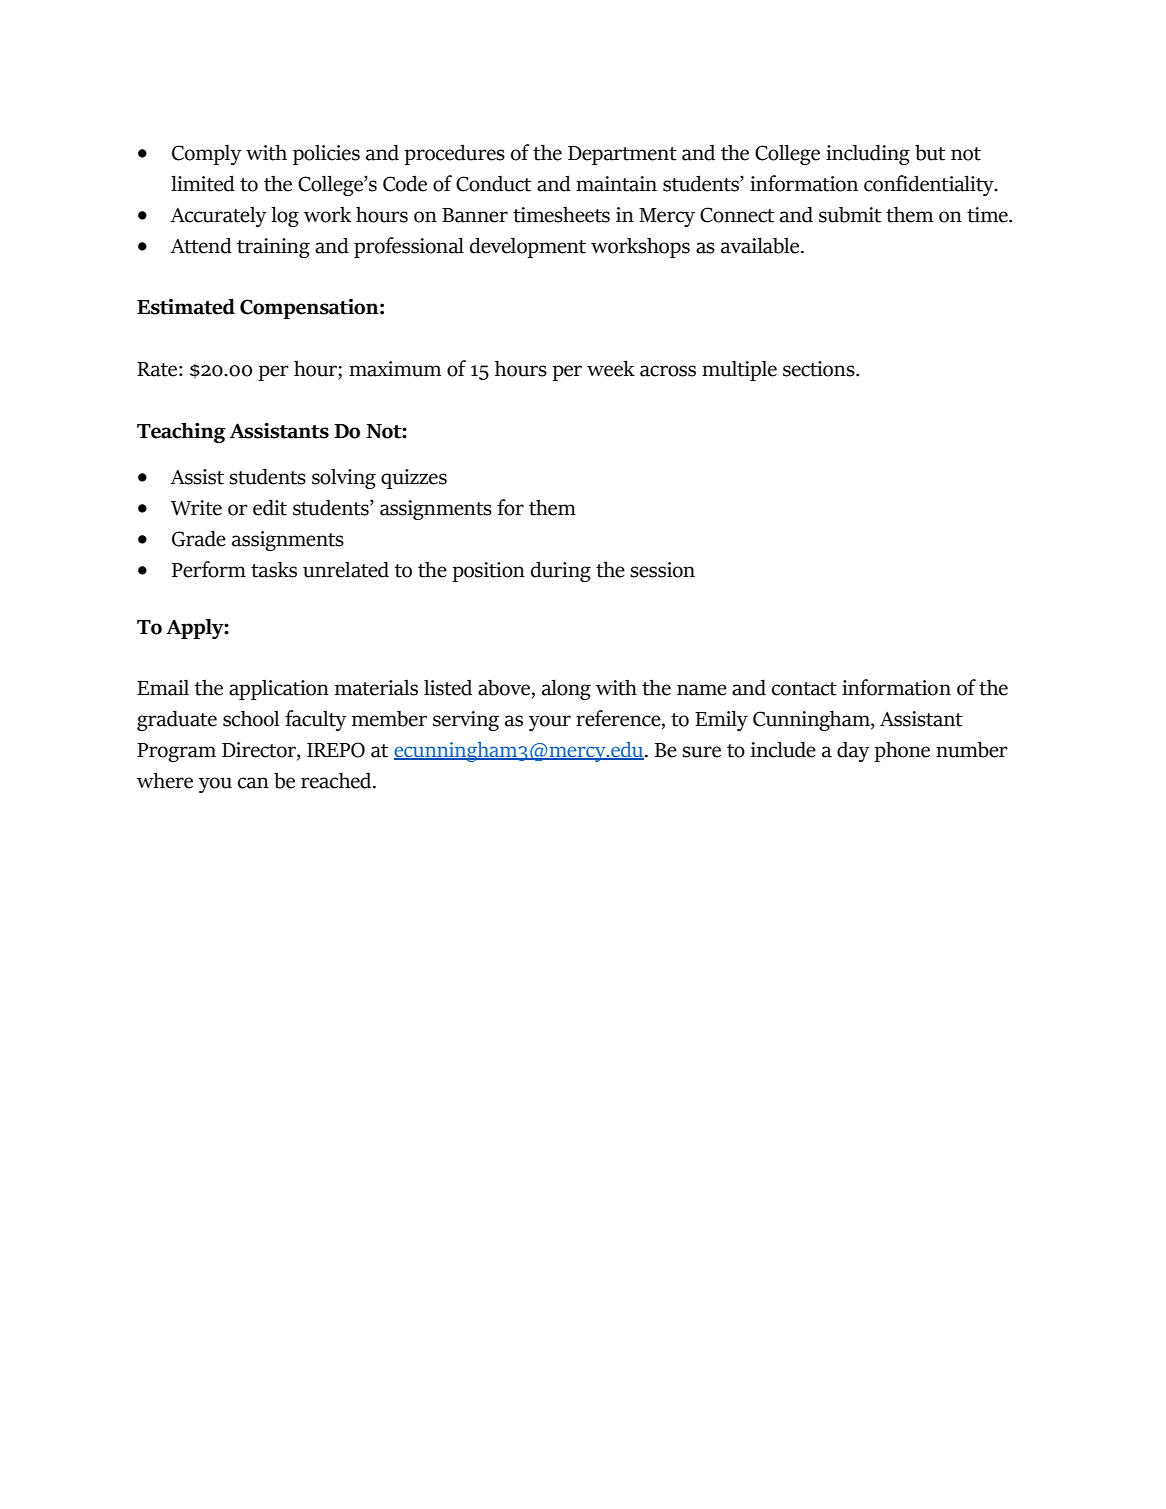 This screenshot has width=1166, height=1509. What do you see at coordinates (616, 184) in the screenshot?
I see `maintain` at bounding box center [616, 184].
